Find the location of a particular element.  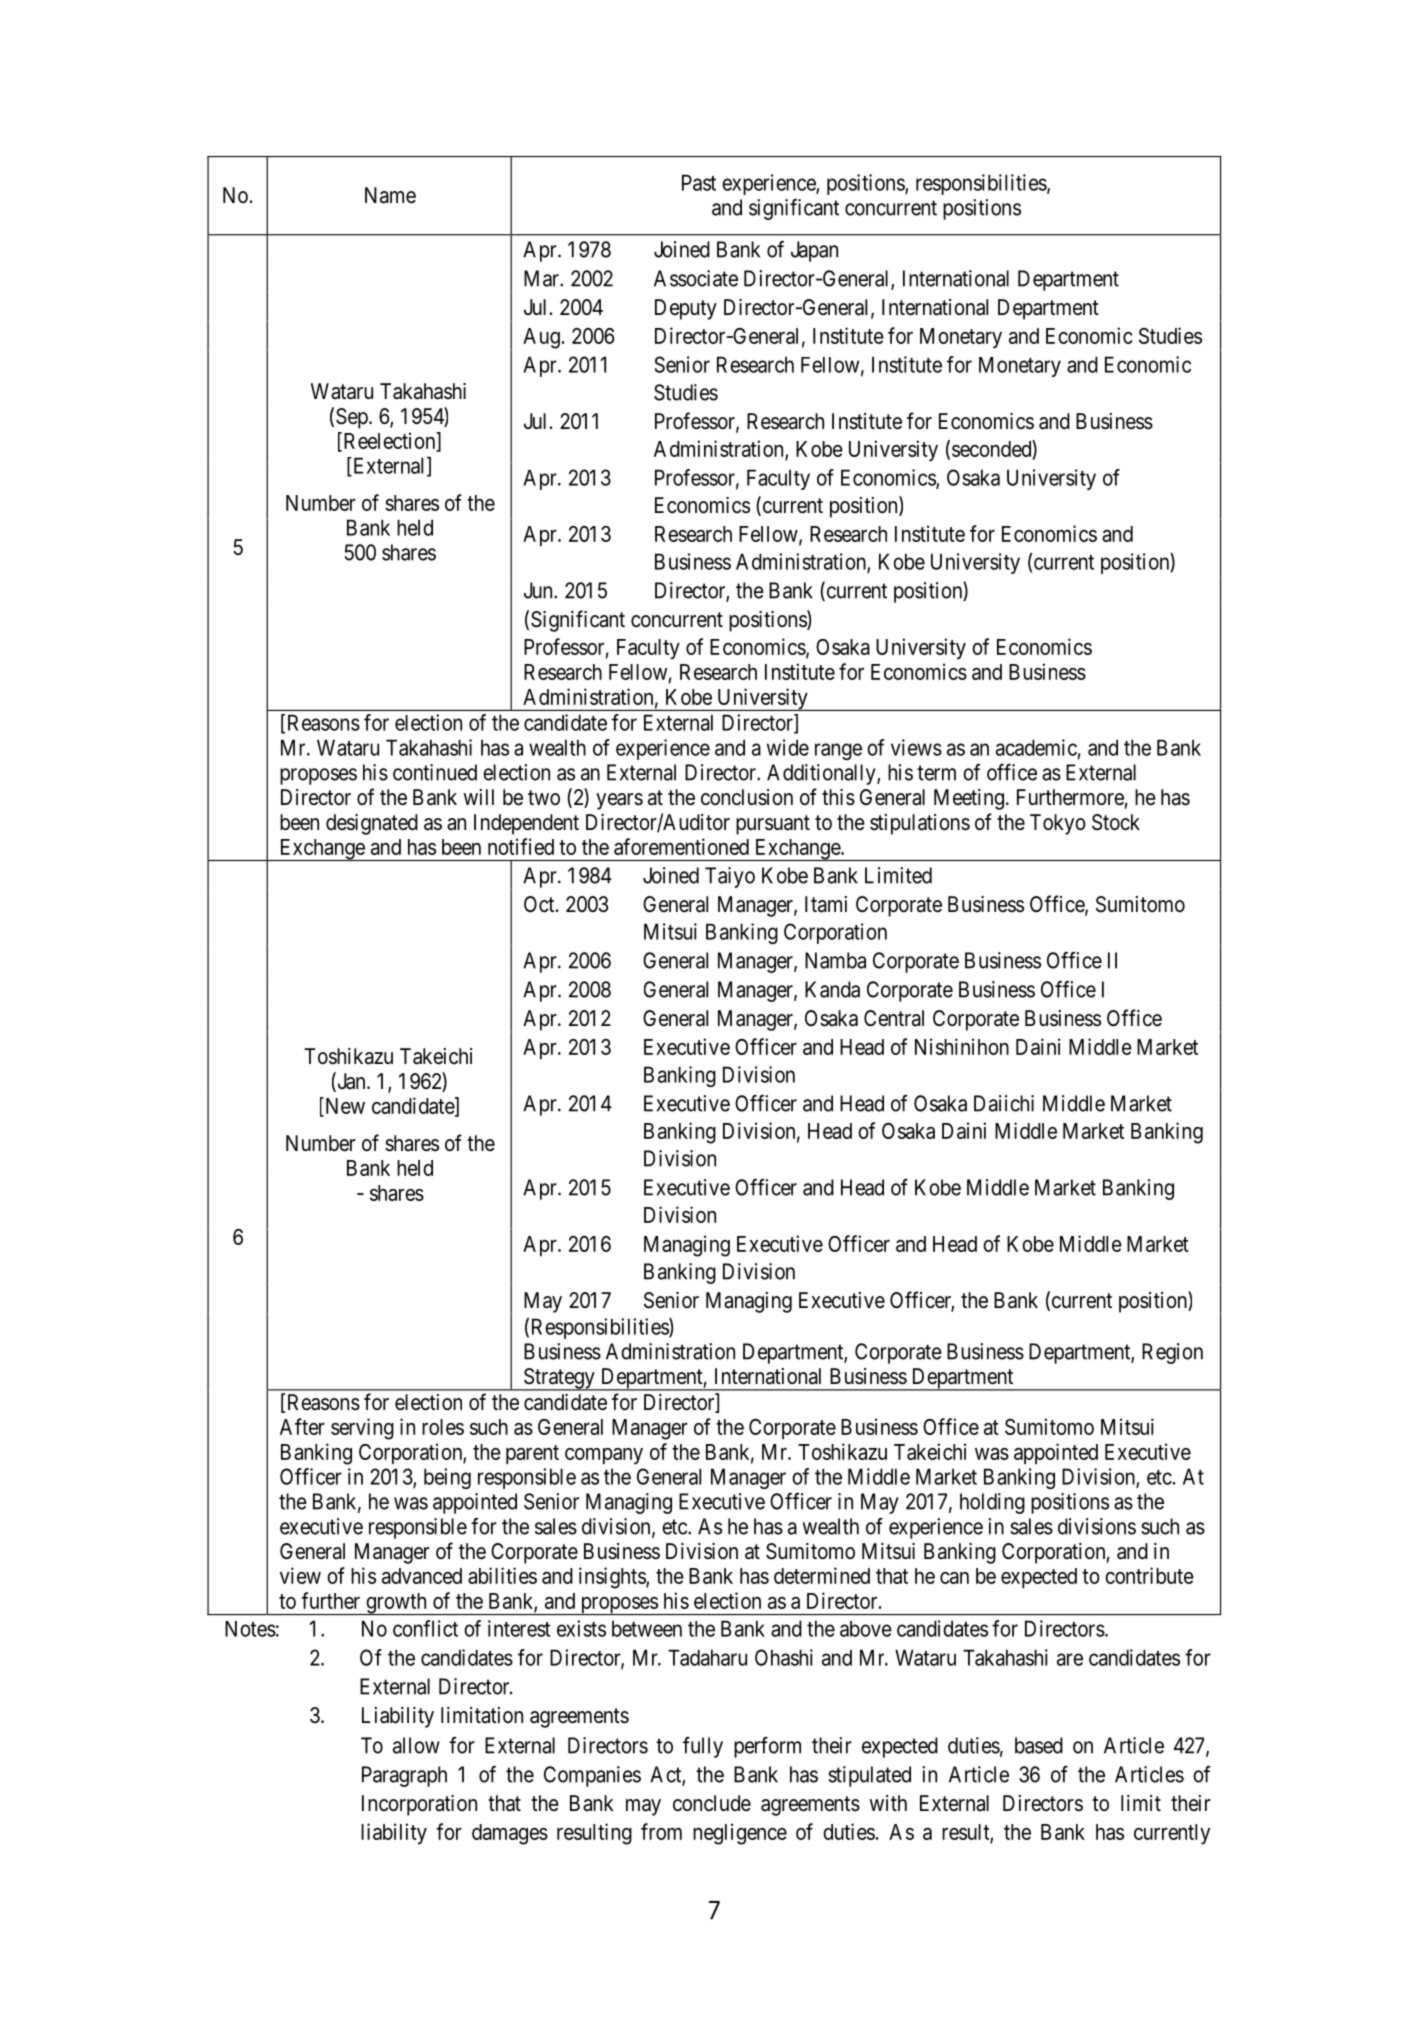

Strategy is located at coordinates (559, 1379).
